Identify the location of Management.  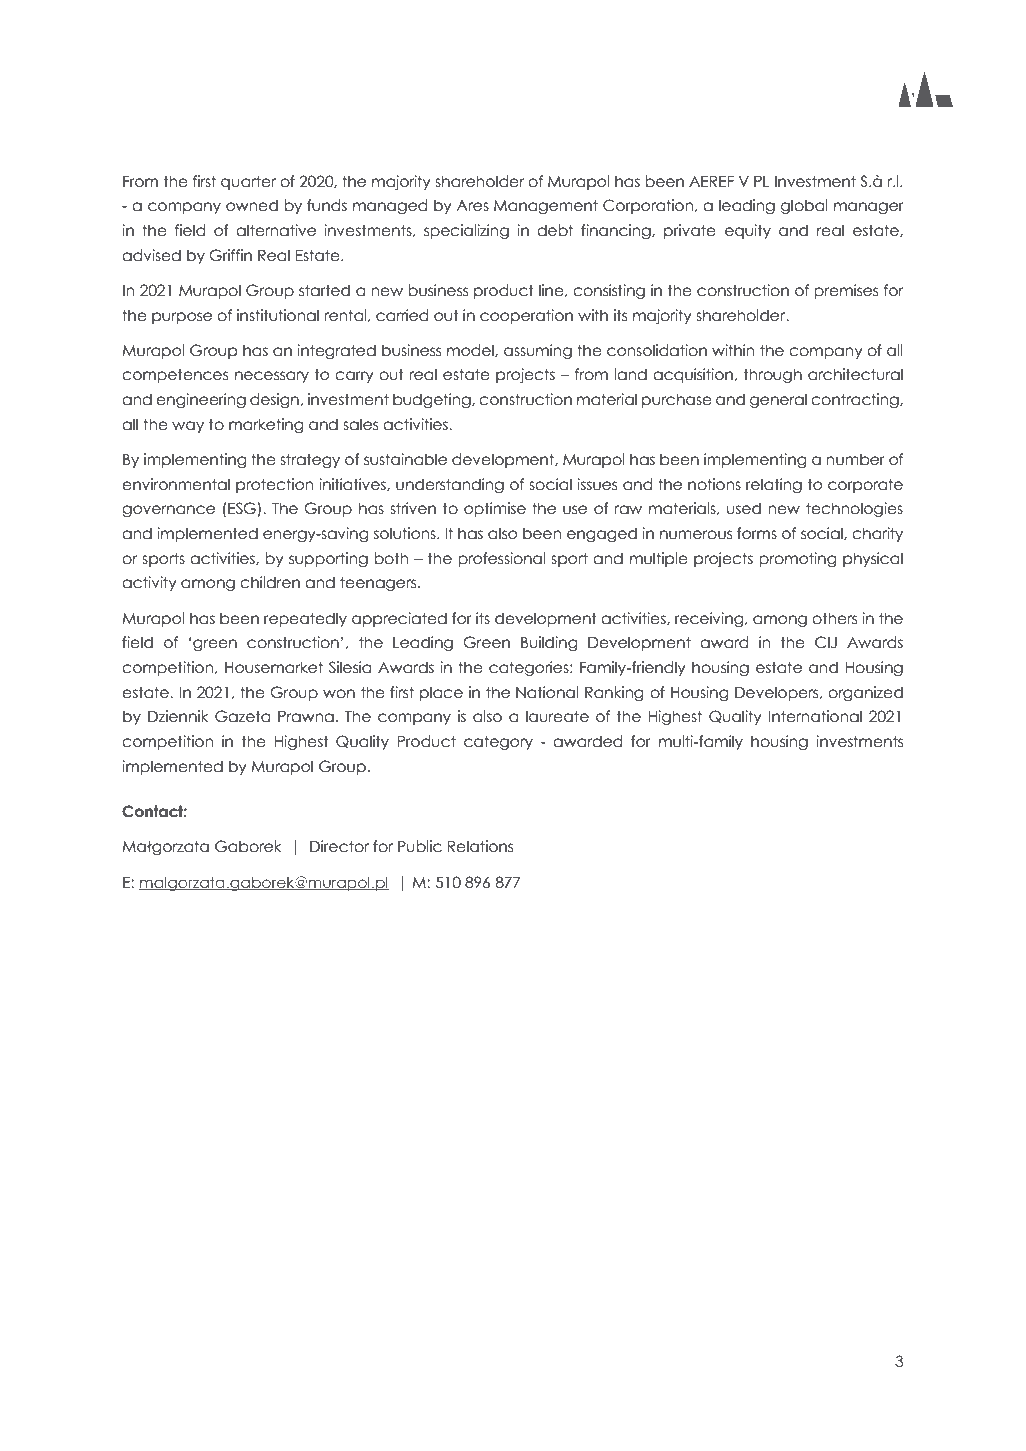
(546, 206).
